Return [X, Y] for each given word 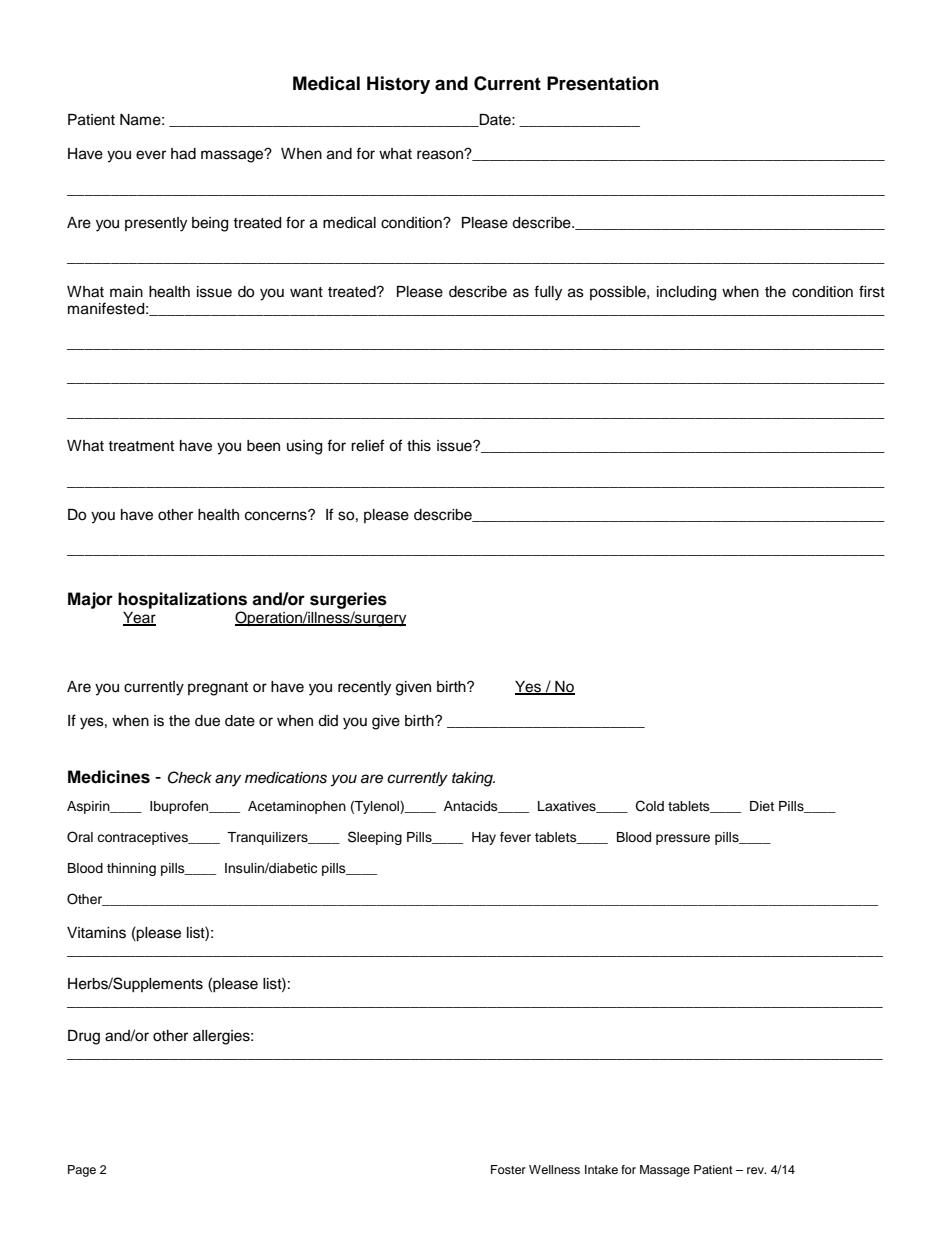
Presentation [603, 83]
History [398, 85]
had [183, 154]
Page [82, 1171]
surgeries [348, 600]
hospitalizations [182, 600]
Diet [762, 806]
